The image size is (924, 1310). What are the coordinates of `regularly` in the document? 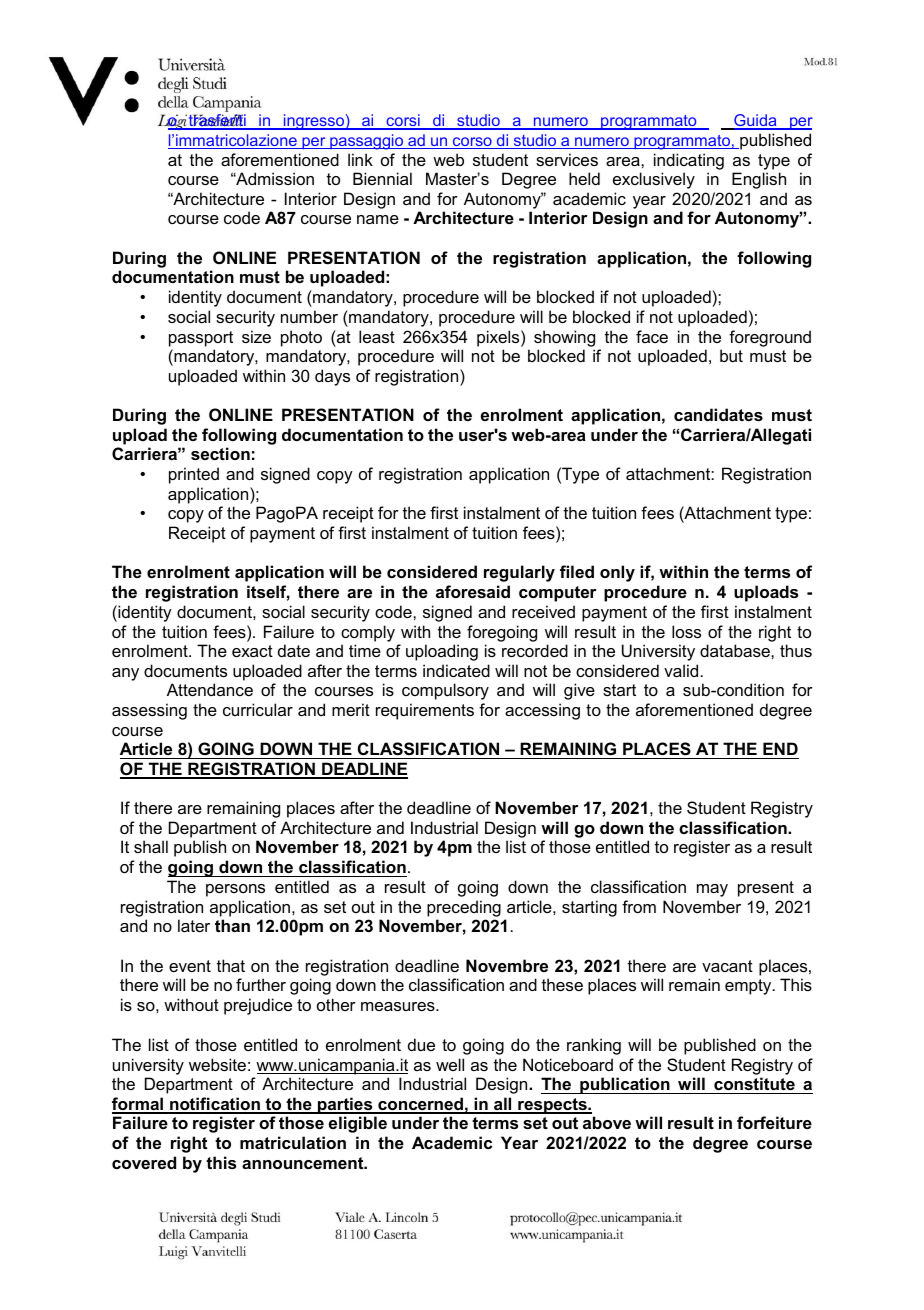 It's located at (519, 573).
